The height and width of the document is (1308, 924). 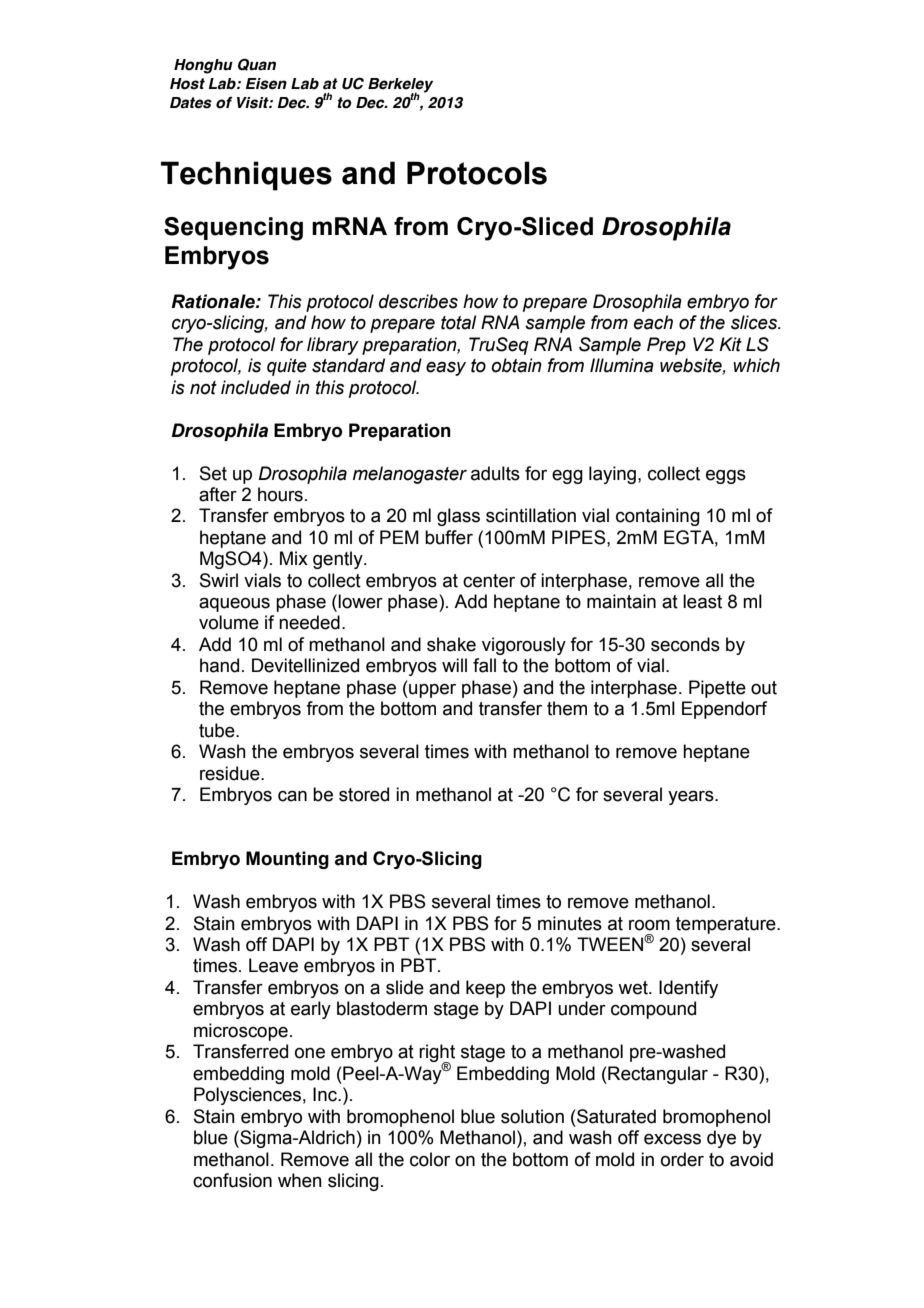 I want to click on confusion, so click(x=232, y=1180).
